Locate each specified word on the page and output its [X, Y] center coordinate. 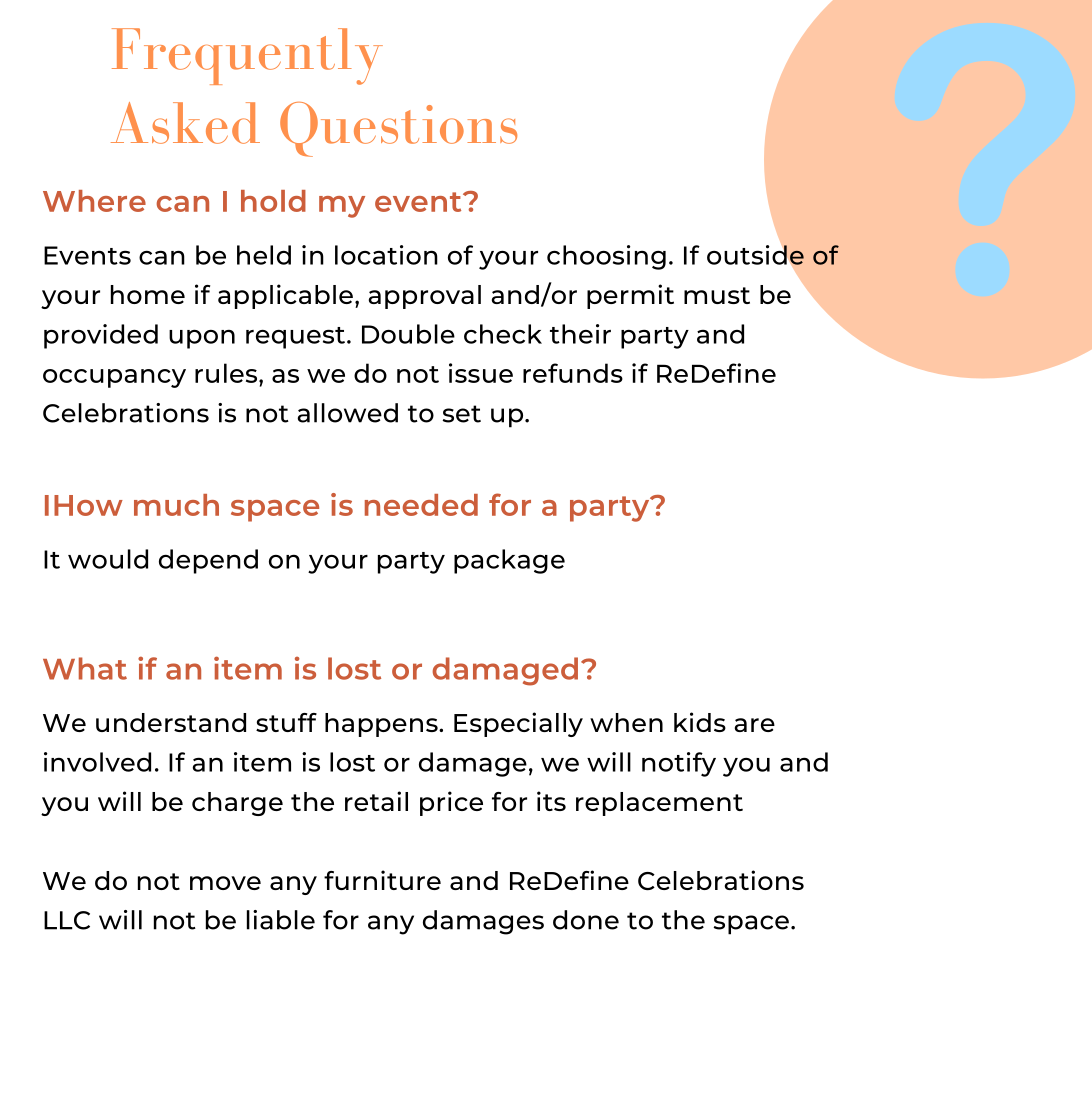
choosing [606, 257]
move [225, 883]
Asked [185, 123]
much [176, 505]
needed [421, 505]
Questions [398, 129]
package [509, 561]
